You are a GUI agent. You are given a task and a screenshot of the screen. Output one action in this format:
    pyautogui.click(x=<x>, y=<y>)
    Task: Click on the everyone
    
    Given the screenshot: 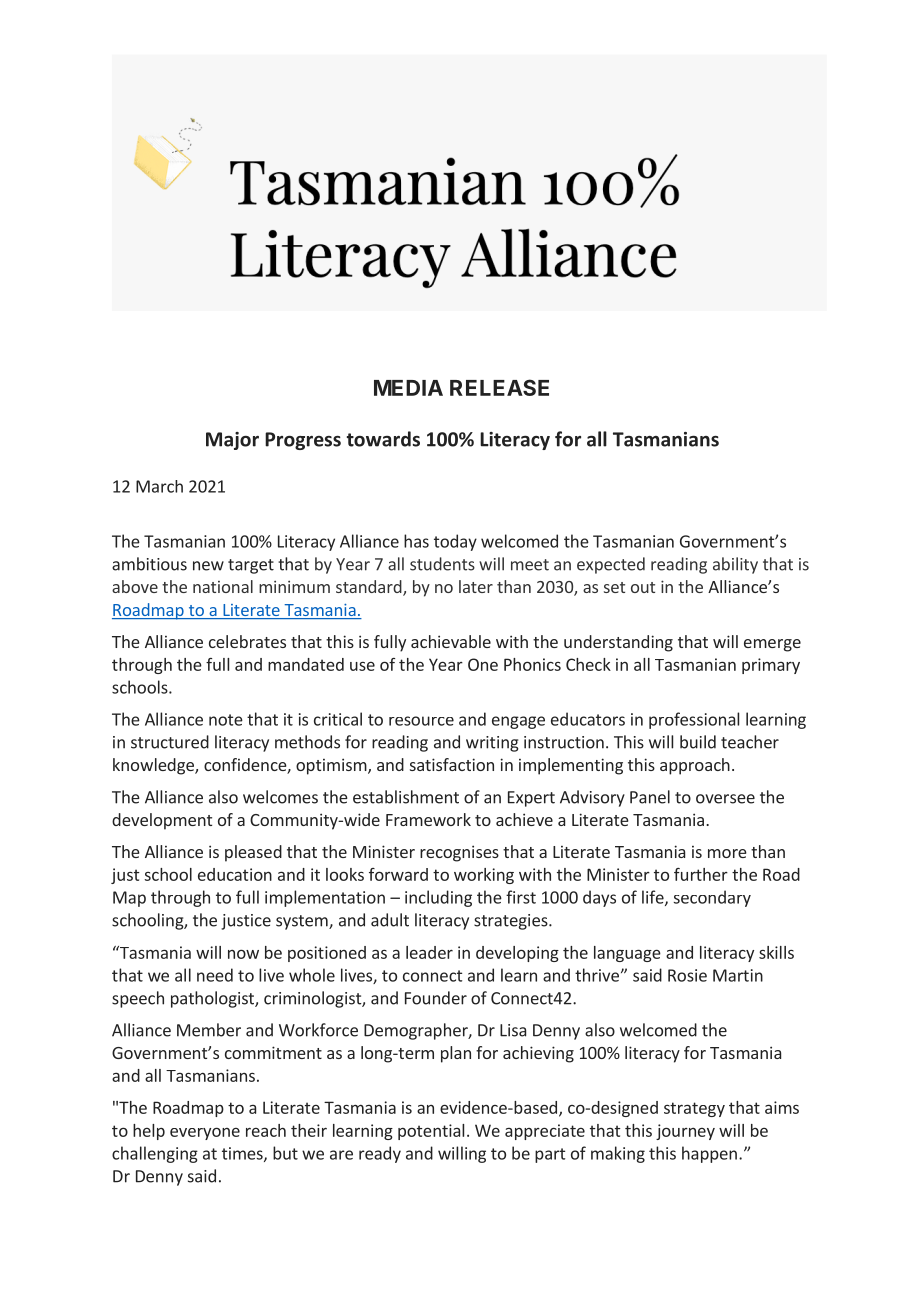 What is the action you would take?
    pyautogui.click(x=205, y=1133)
